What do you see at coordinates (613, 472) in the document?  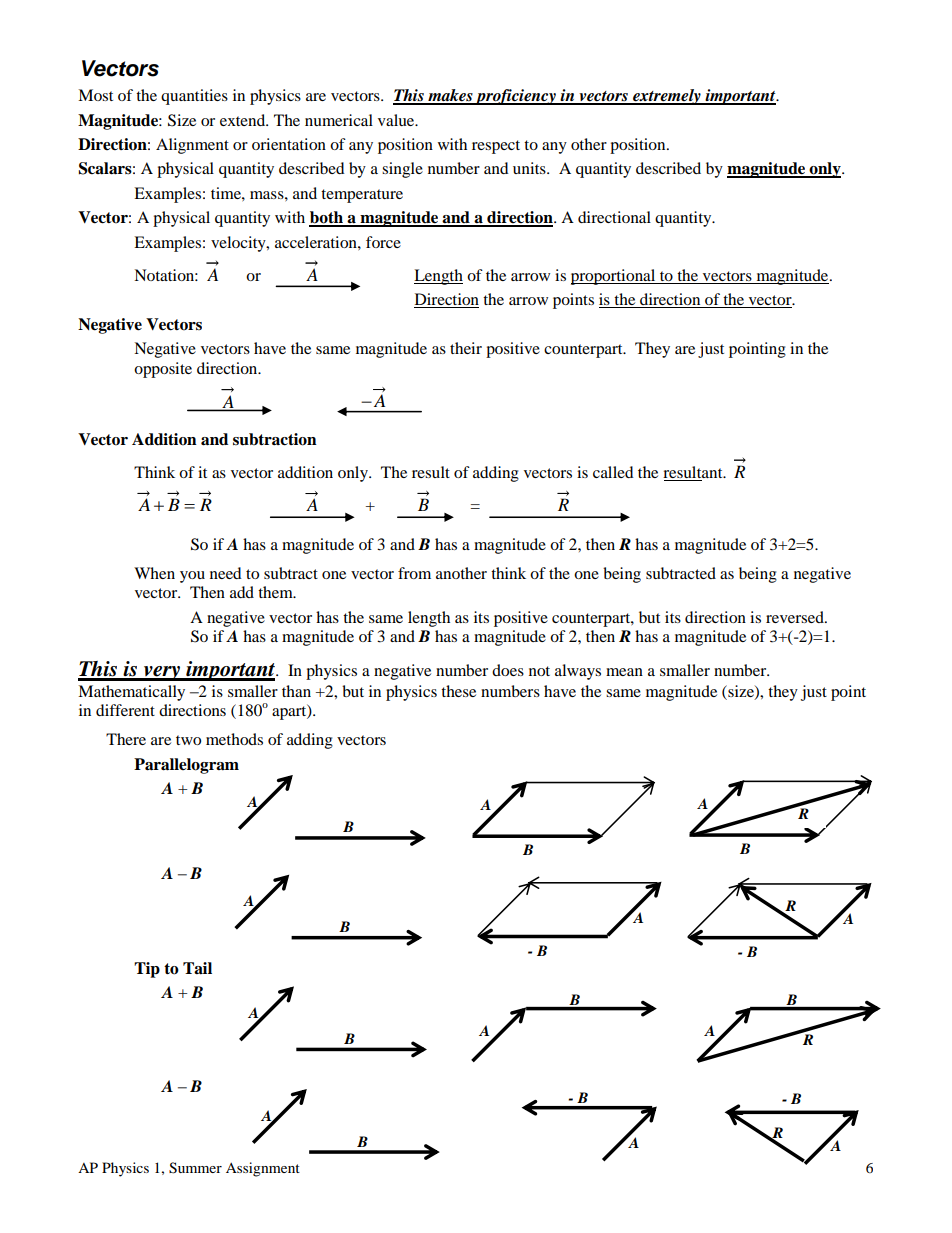 I see `called` at bounding box center [613, 472].
